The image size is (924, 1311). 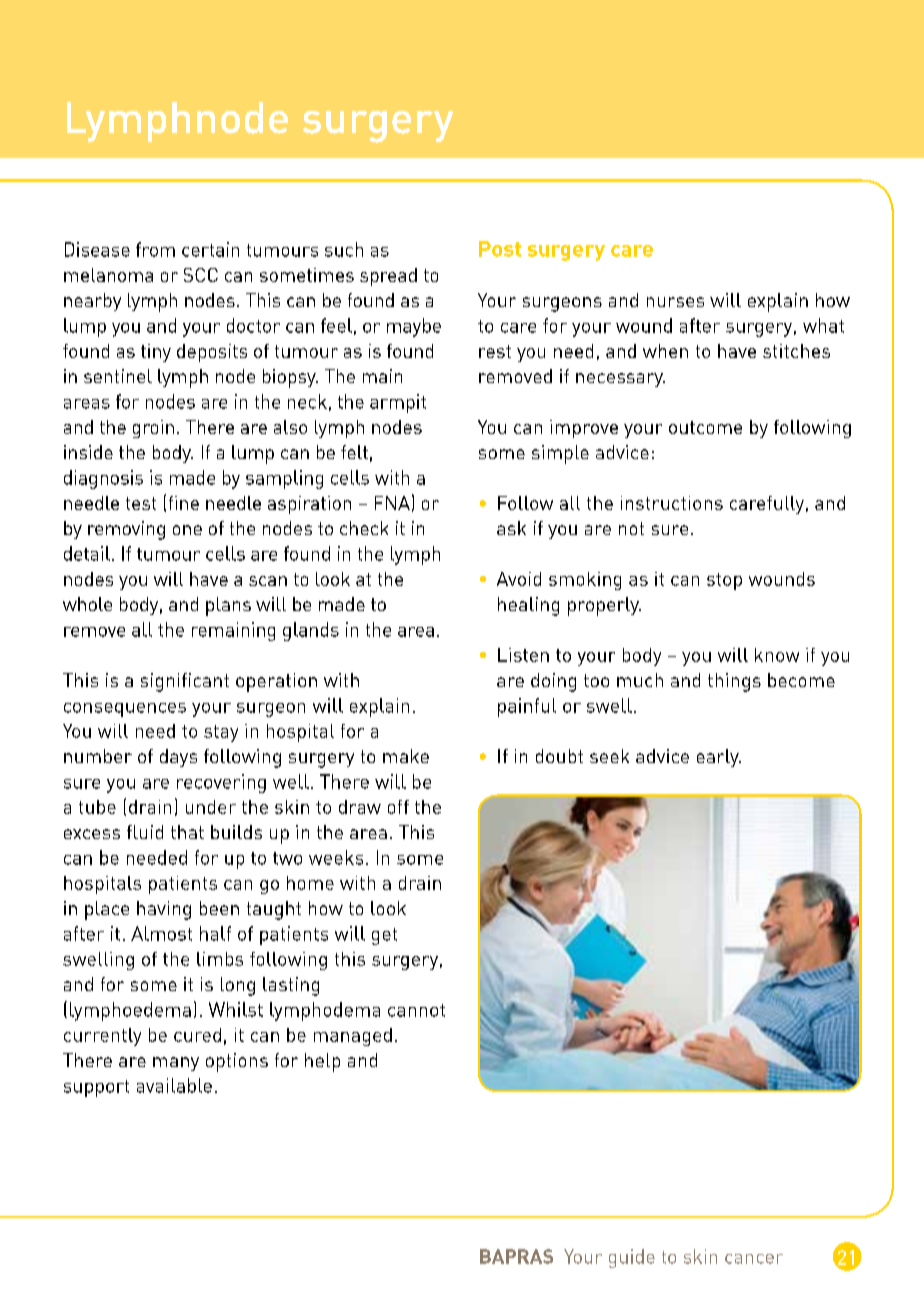 I want to click on cancer, so click(x=754, y=1259).
